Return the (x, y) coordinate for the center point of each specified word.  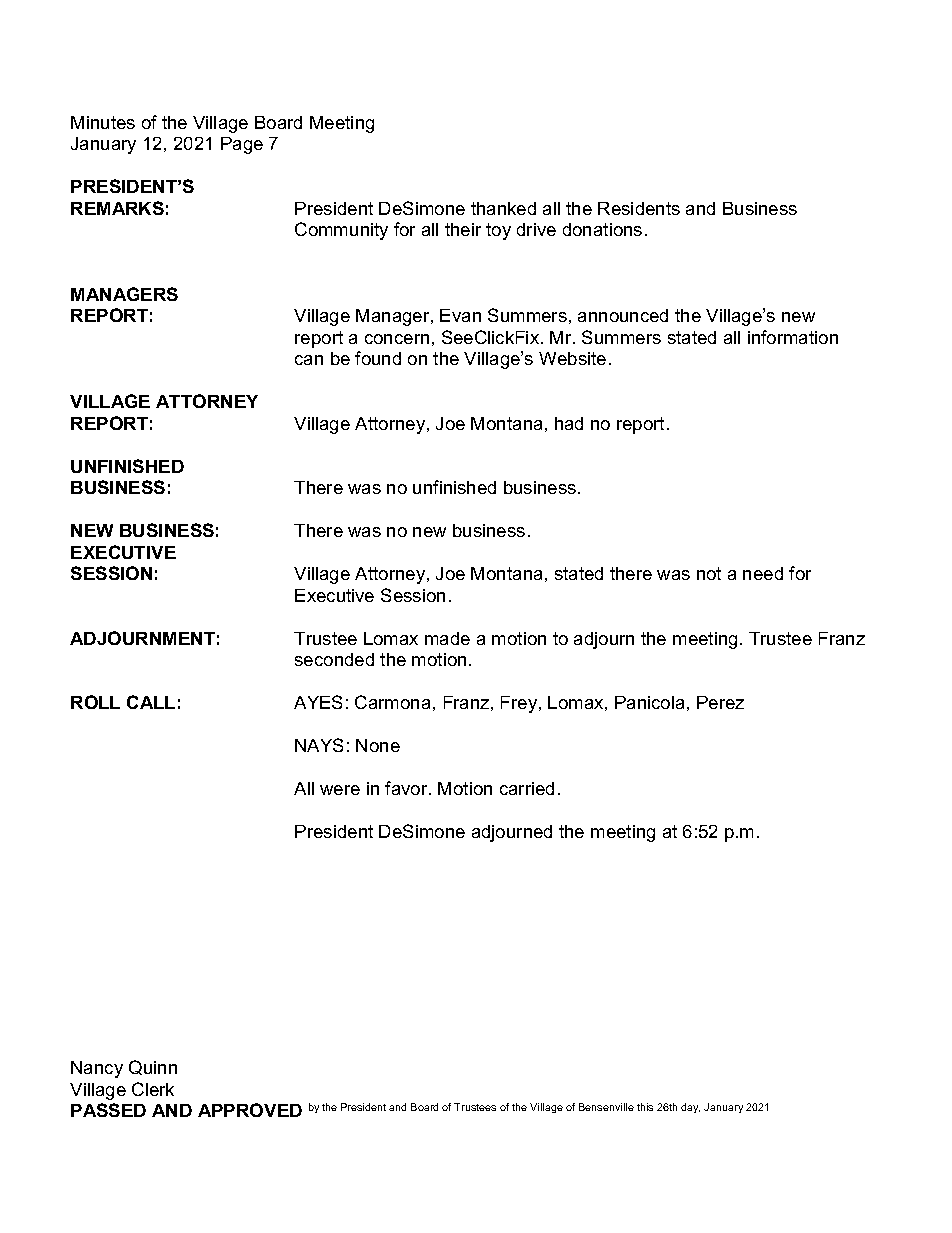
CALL (151, 702)
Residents (639, 208)
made (447, 638)
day (690, 1108)
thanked (503, 208)
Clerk (153, 1089)
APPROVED (250, 1110)
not (709, 573)
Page (242, 145)
